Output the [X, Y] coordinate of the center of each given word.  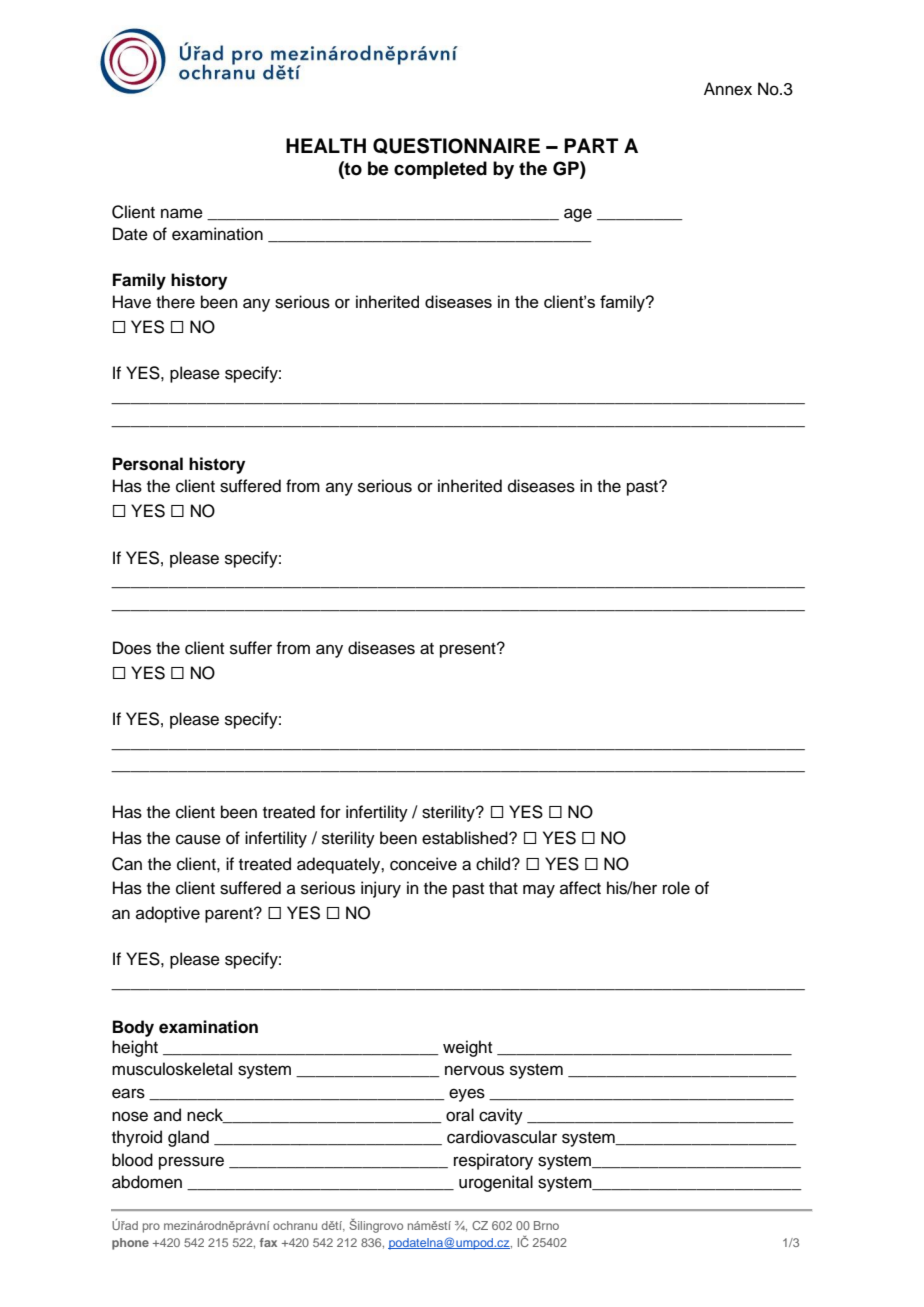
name [182, 213]
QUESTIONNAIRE [456, 146]
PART [591, 145]
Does [132, 648]
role [676, 888]
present [469, 650]
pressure [191, 1163]
